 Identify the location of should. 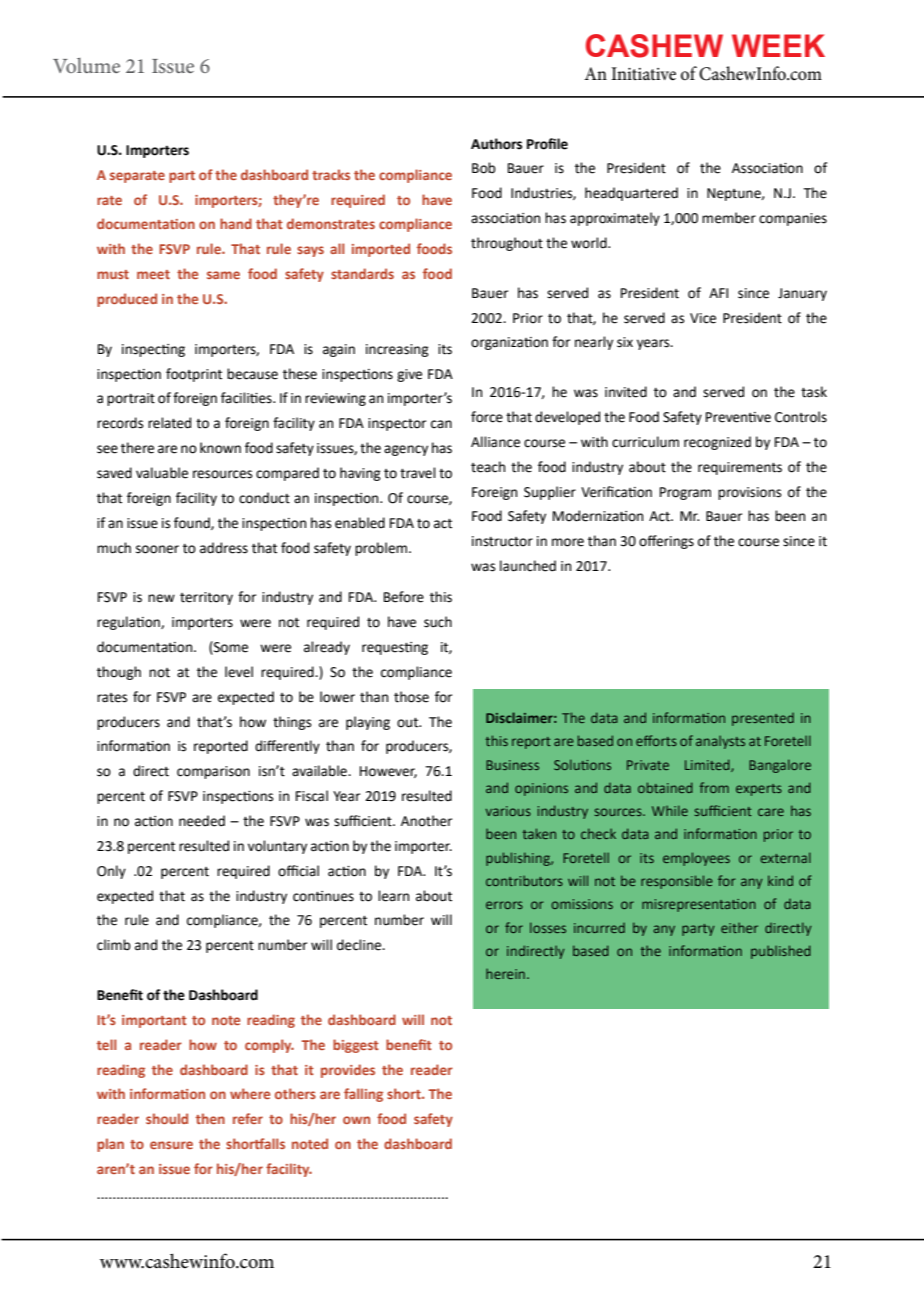
(167, 1118).
